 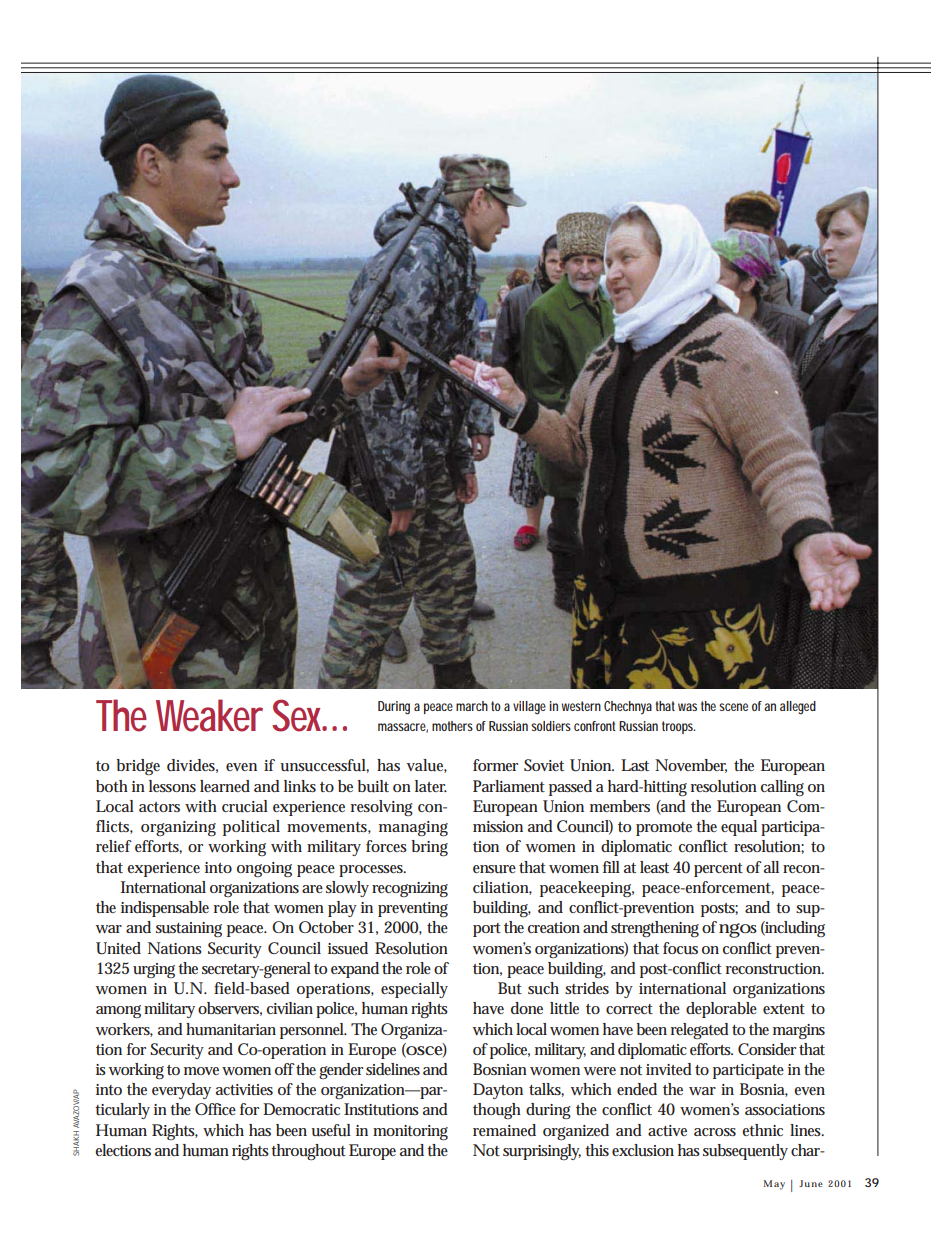 What do you see at coordinates (124, 1030) in the screenshot?
I see `workers` at bounding box center [124, 1030].
